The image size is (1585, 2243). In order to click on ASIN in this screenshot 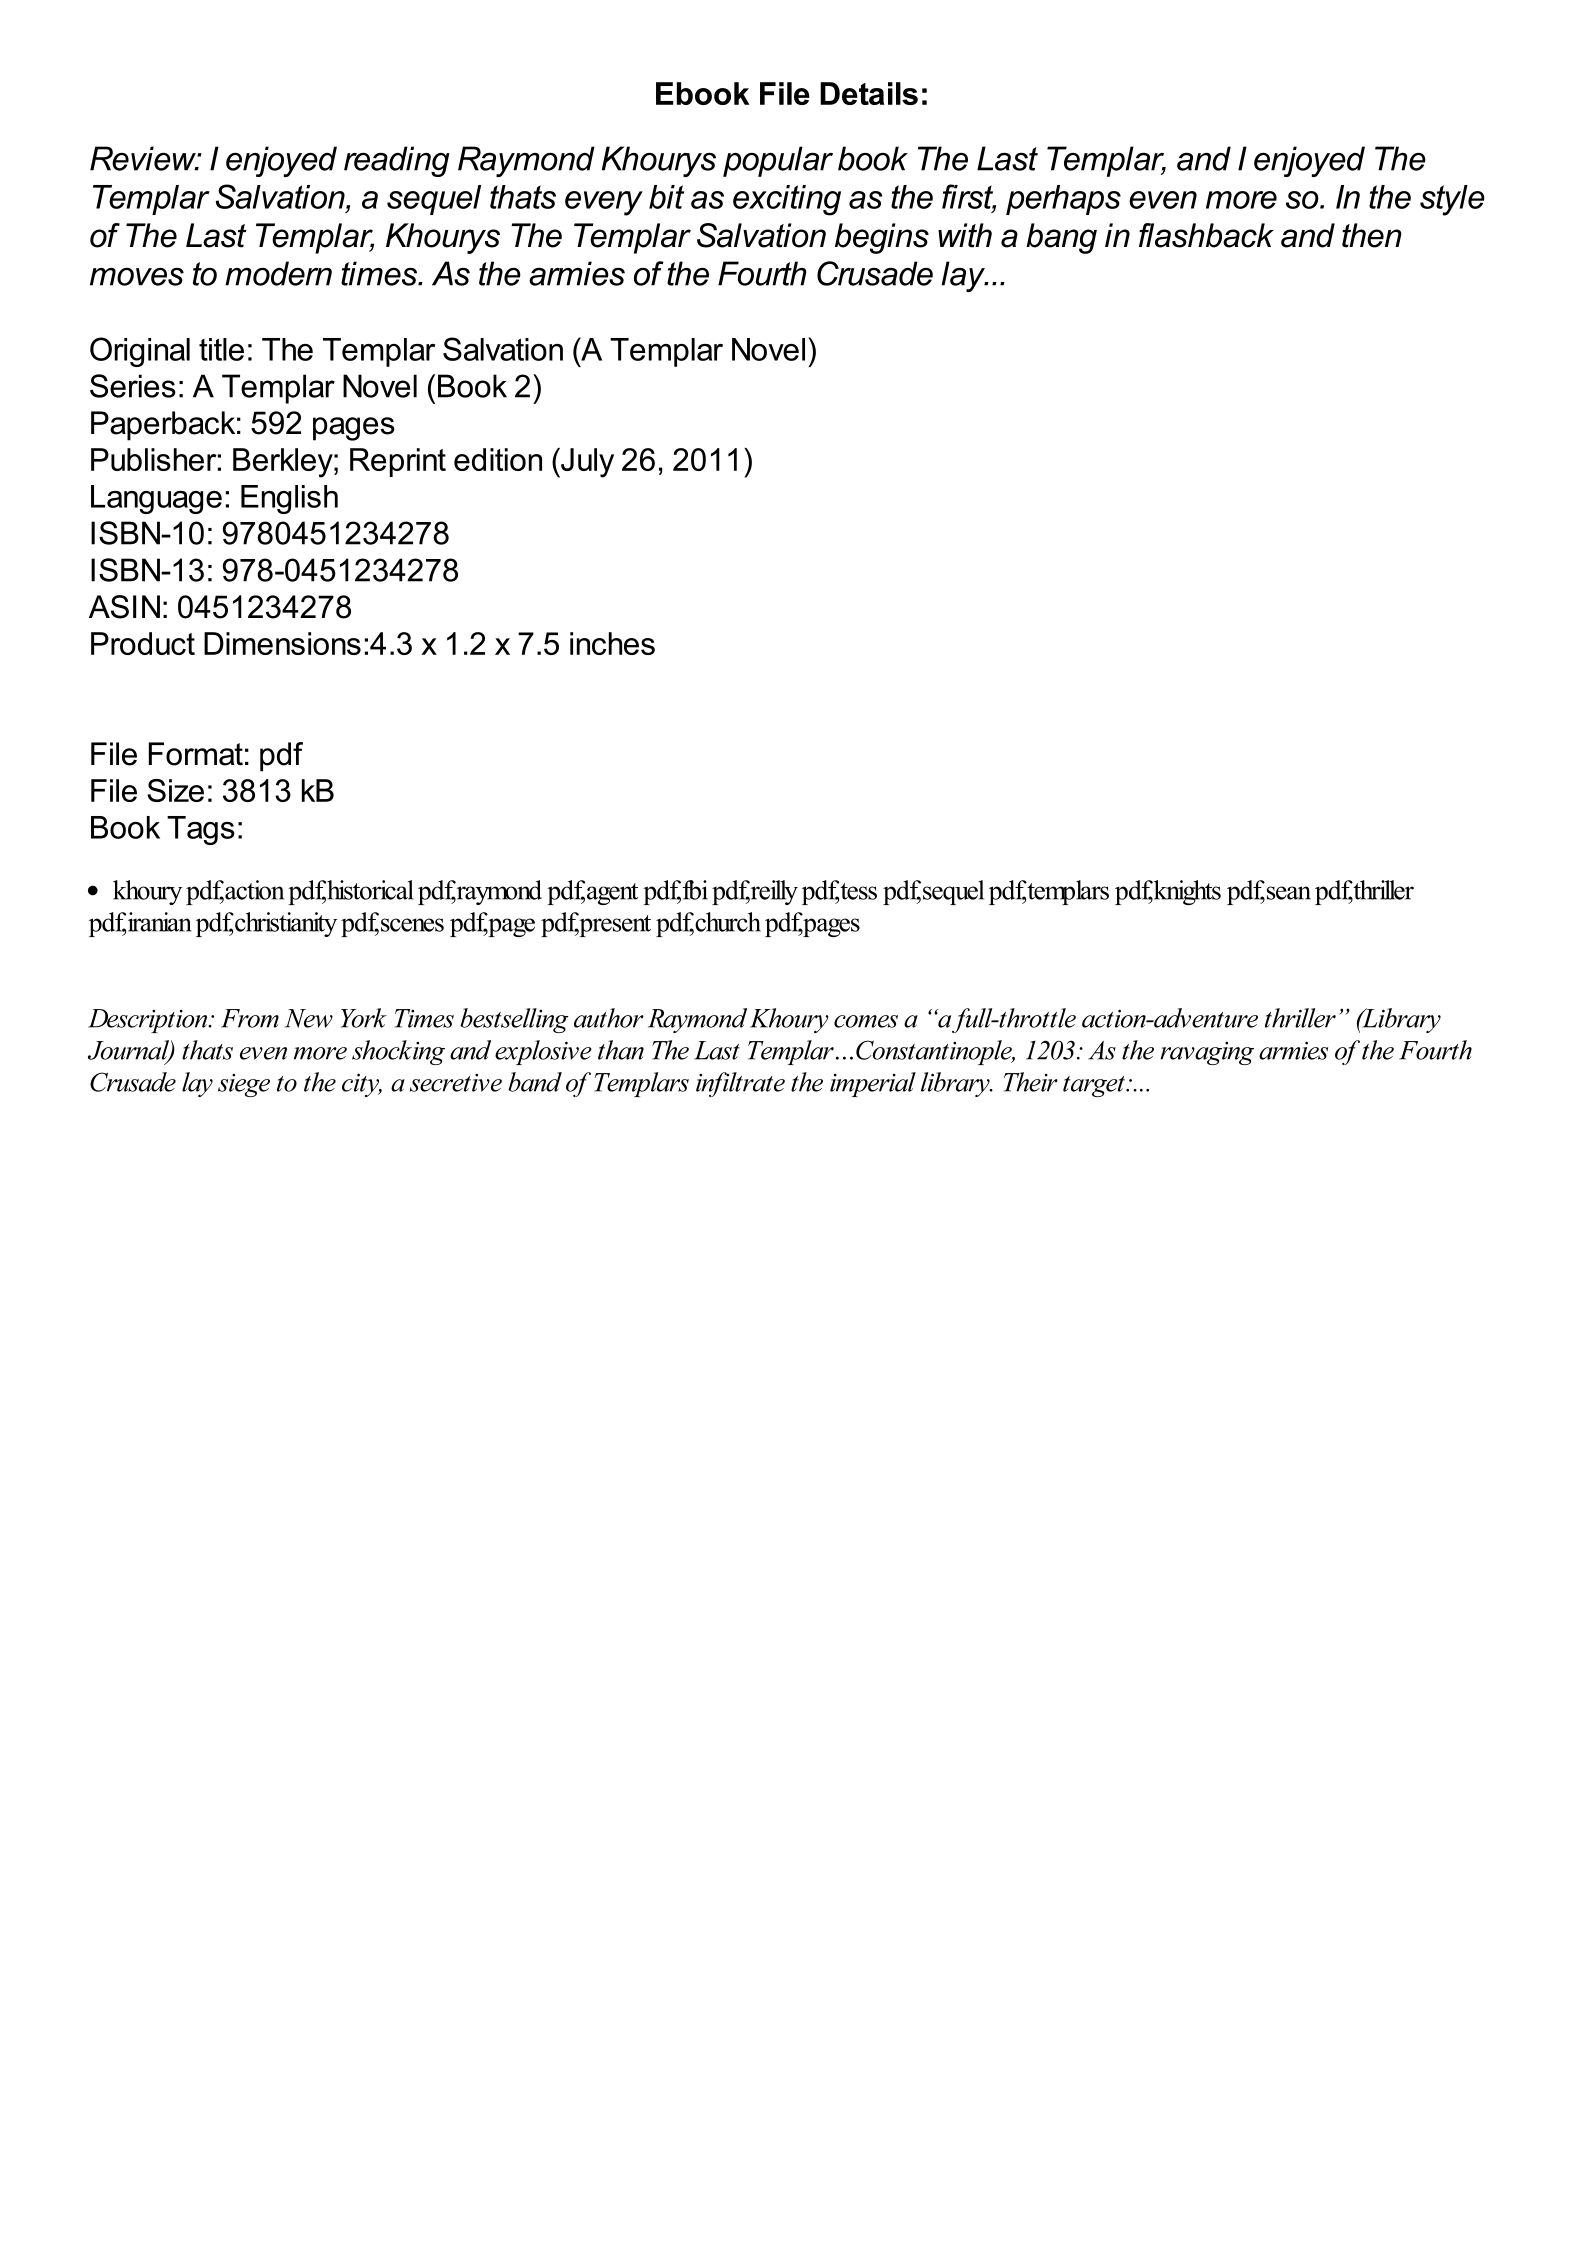, I will do `click(124, 607)`.
